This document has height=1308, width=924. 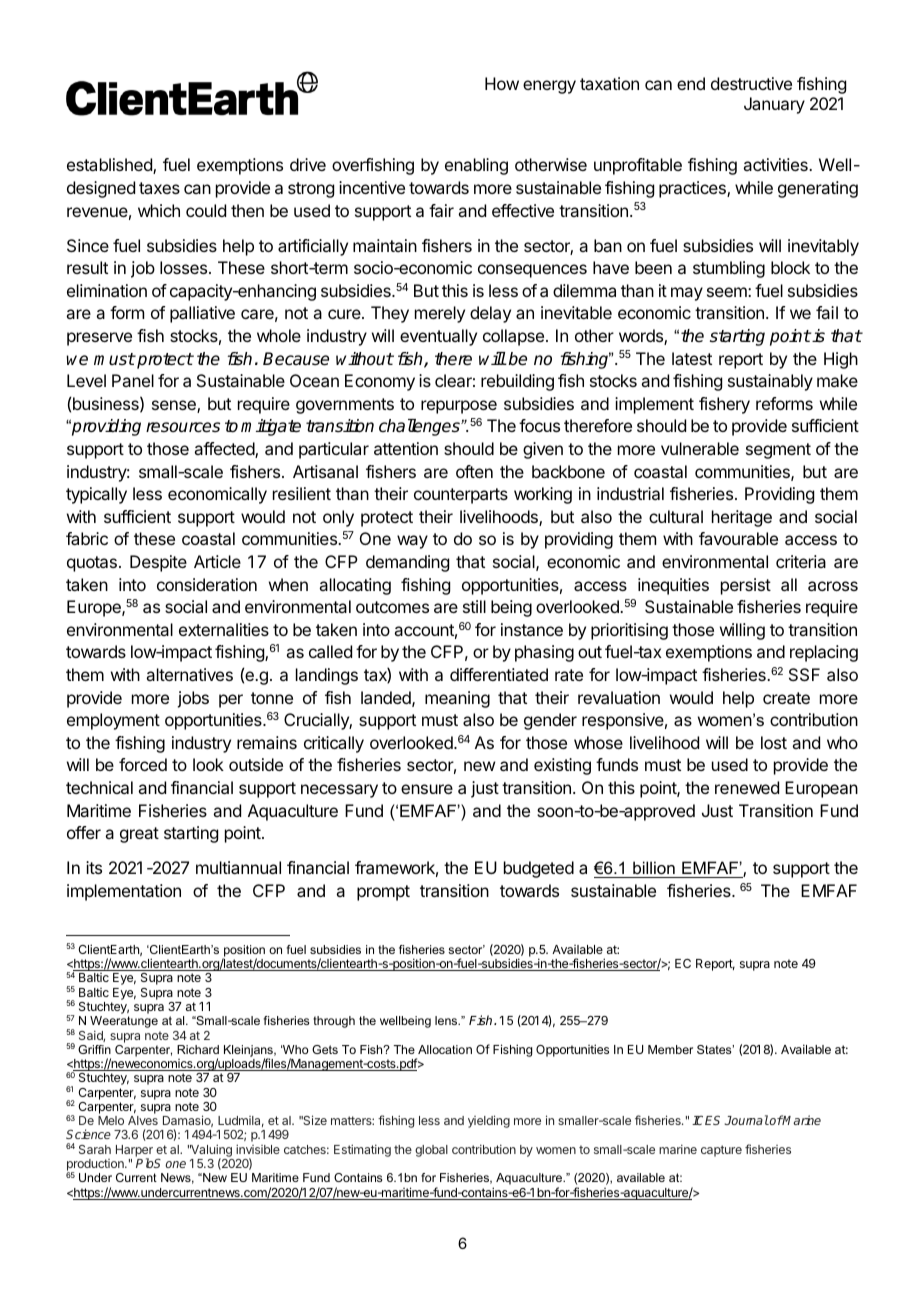 What do you see at coordinates (459, 407) in the document?
I see `repurpose` at bounding box center [459, 407].
